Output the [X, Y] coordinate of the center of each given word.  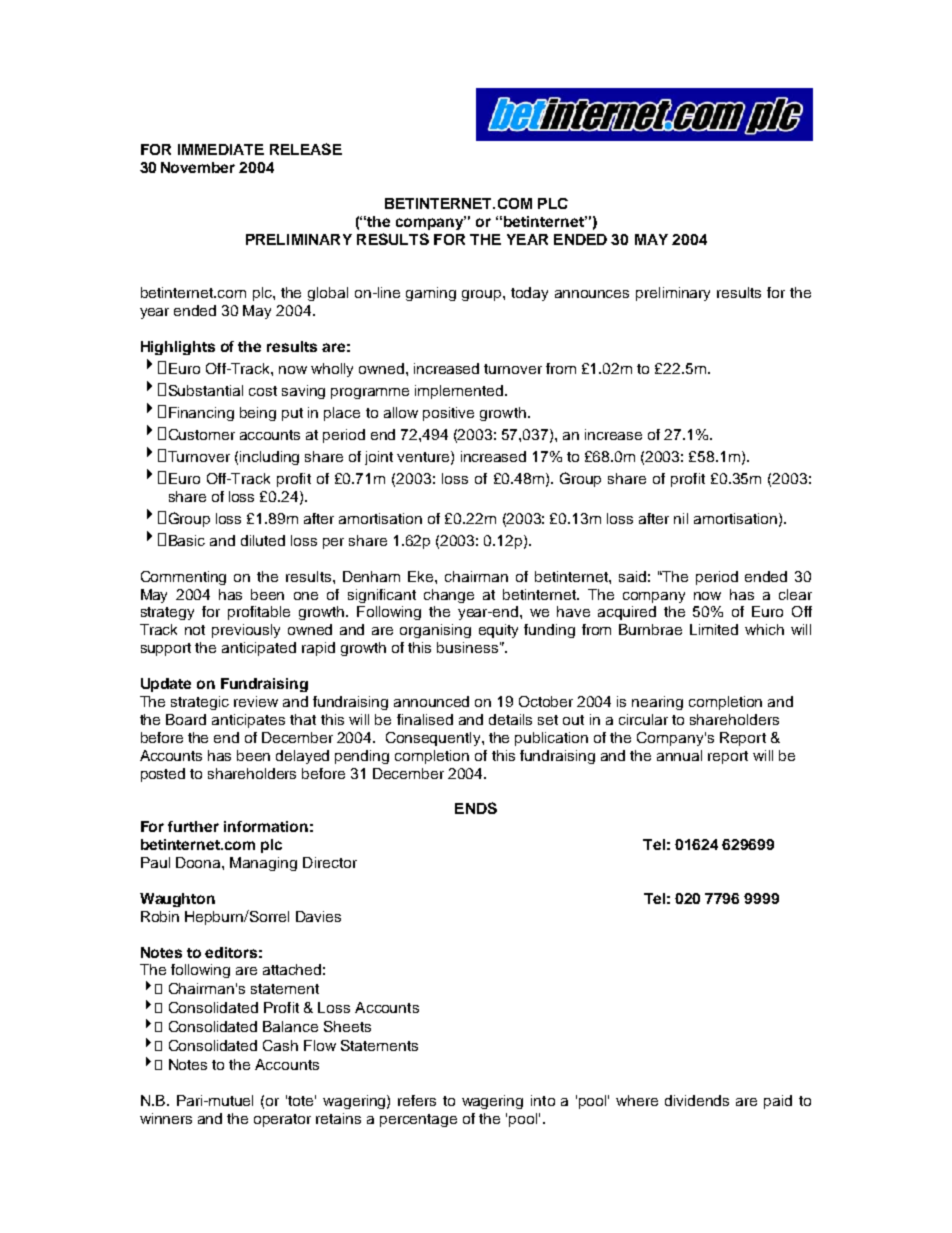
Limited [714, 629]
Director [330, 862]
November [198, 167]
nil [681, 518]
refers [417, 1100]
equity [498, 631]
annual [679, 755]
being [258, 414]
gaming [431, 294]
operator [282, 1120]
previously [246, 631]
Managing [263, 864]
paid [778, 1102]
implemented [460, 392]
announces [592, 294]
